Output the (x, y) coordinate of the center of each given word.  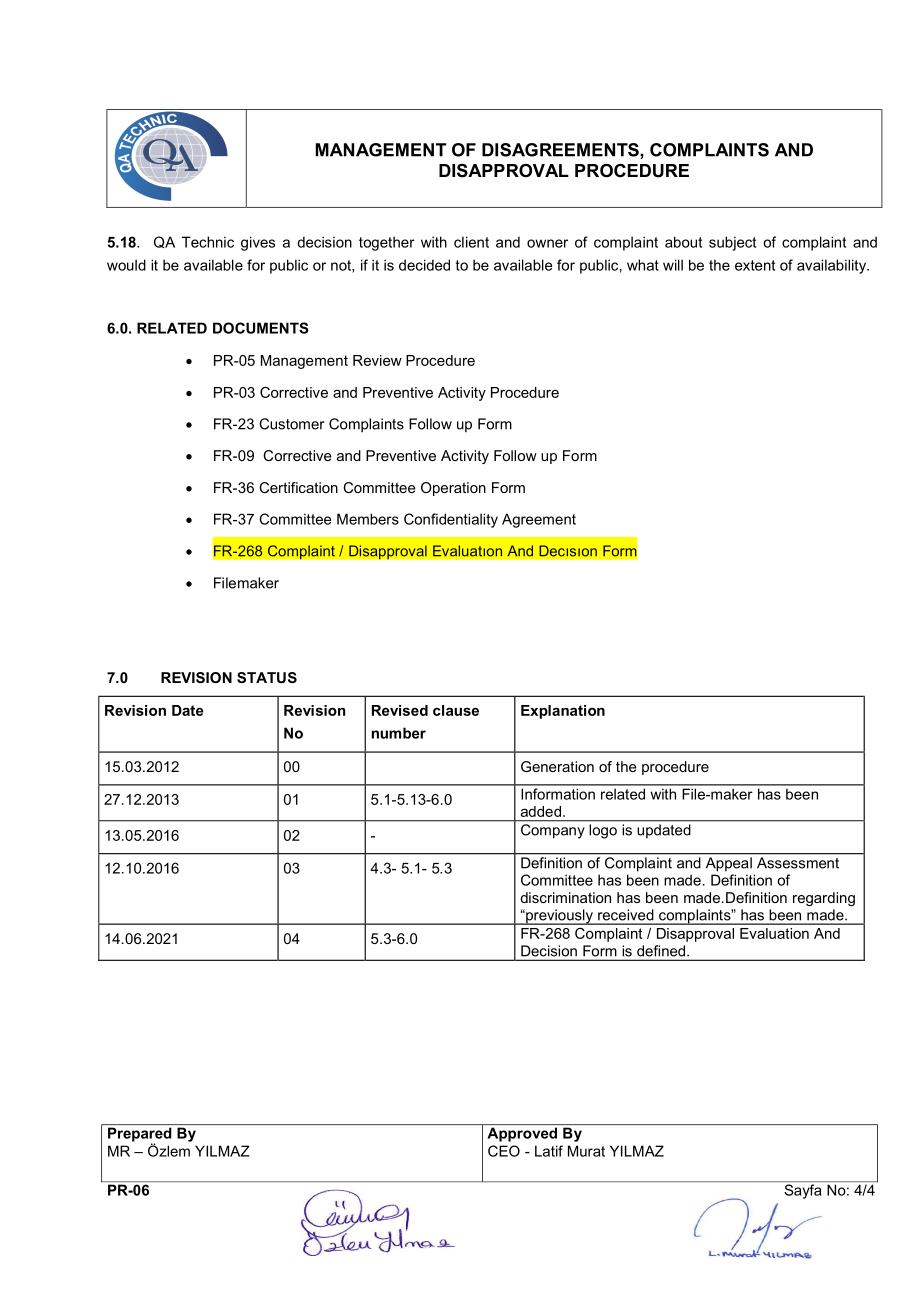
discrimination (565, 897)
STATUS (267, 677)
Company (552, 831)
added (542, 811)
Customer (291, 424)
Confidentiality (451, 520)
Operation (453, 489)
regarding (824, 899)
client (471, 242)
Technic (208, 242)
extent (755, 265)
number (399, 733)
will (673, 265)
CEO (504, 1151)
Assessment (798, 863)
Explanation (563, 712)
